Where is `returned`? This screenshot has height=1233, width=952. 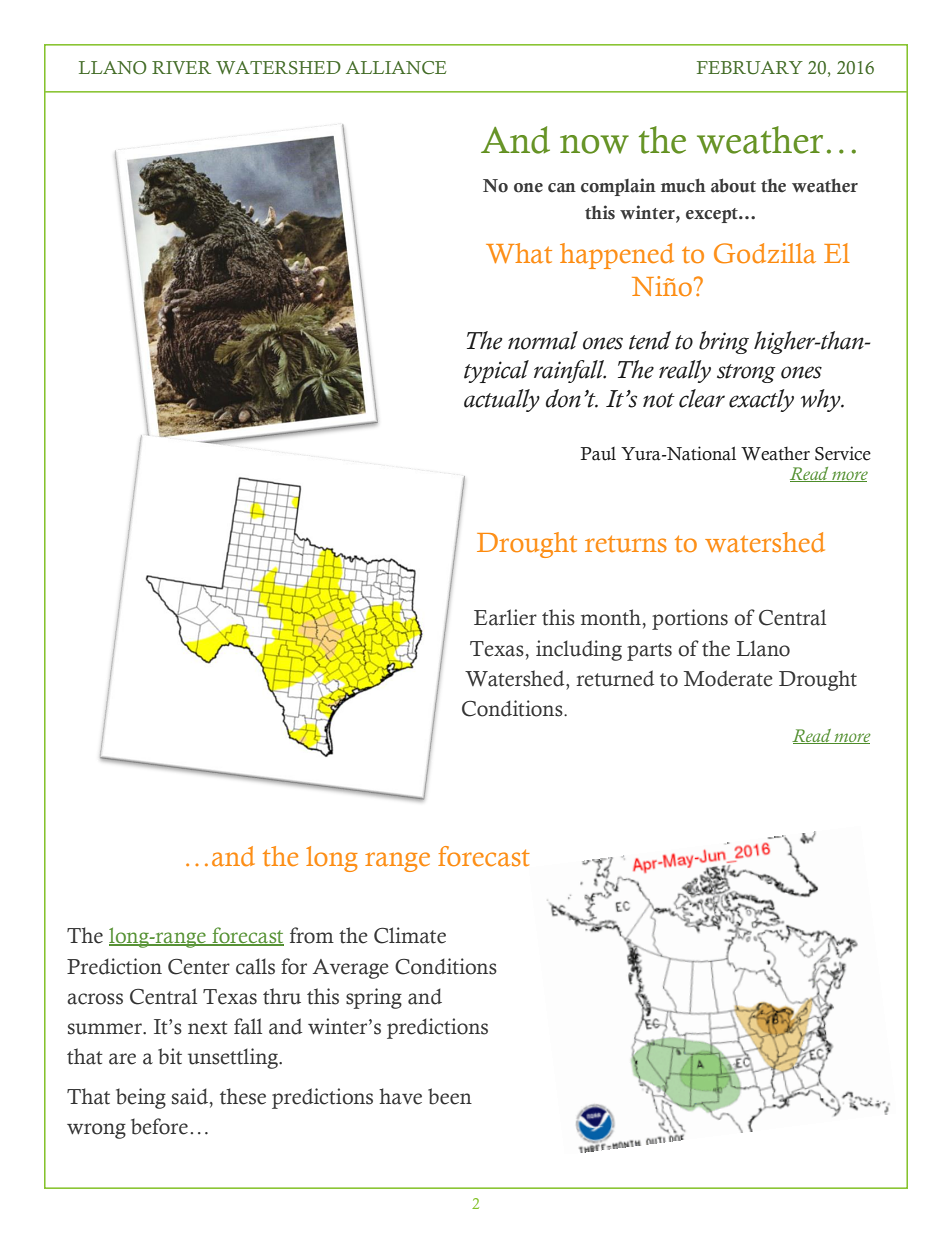 returned is located at coordinates (615, 678).
